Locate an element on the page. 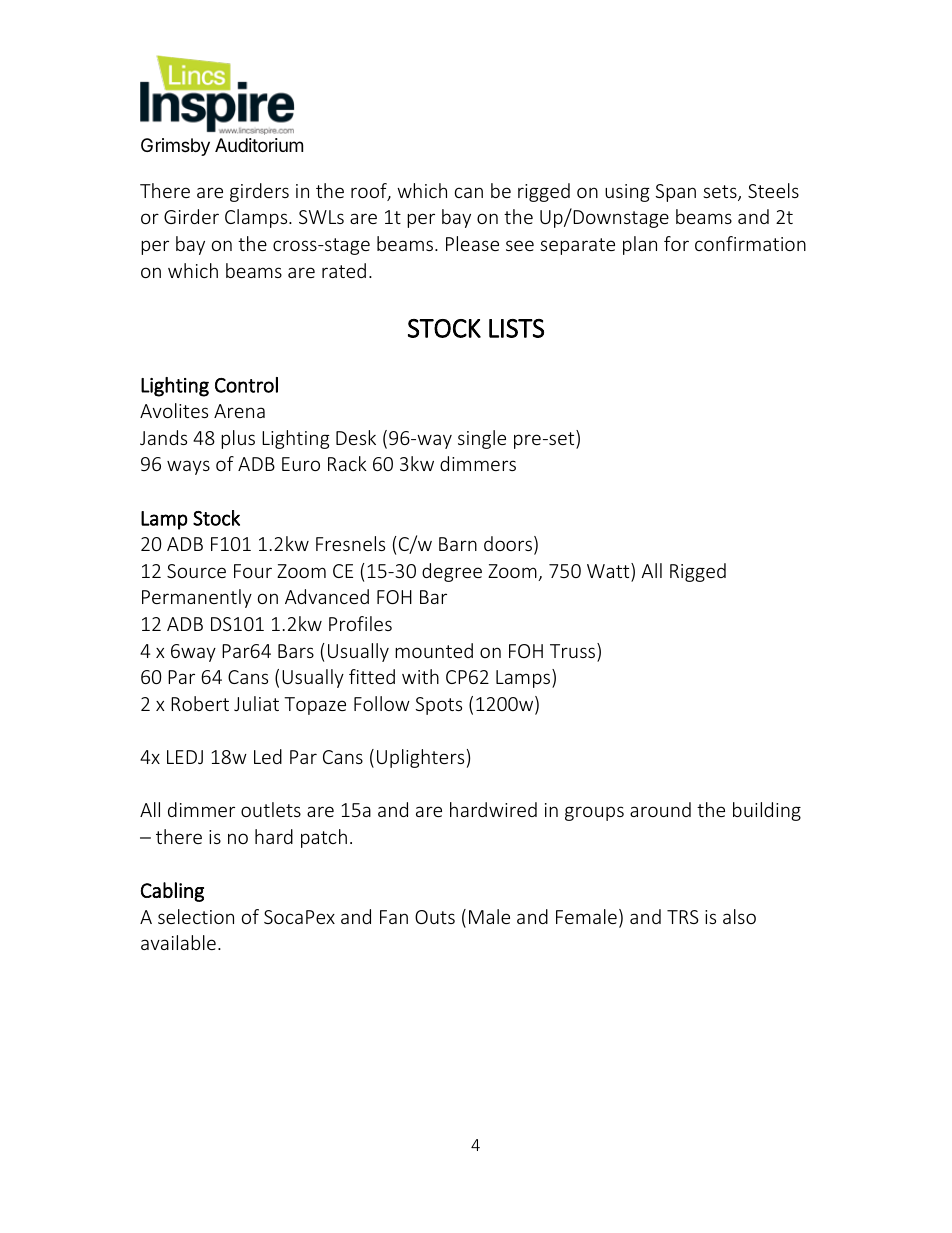  roof is located at coordinates (370, 192).
